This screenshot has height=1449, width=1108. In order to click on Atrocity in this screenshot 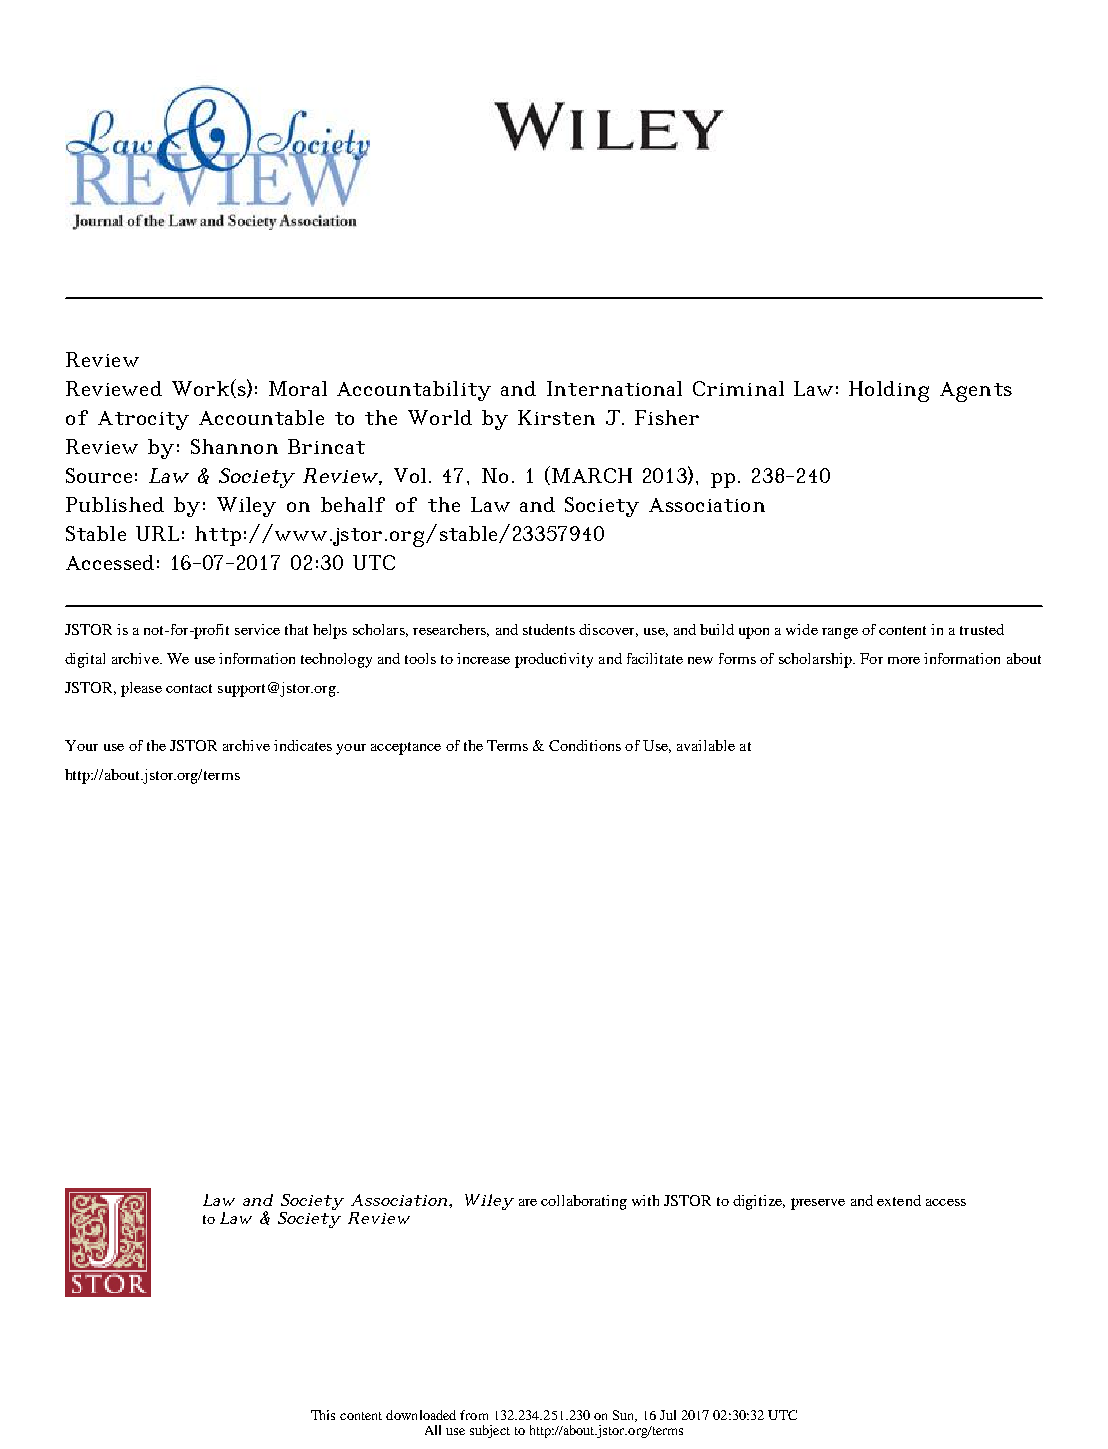, I will do `click(143, 420)`.
